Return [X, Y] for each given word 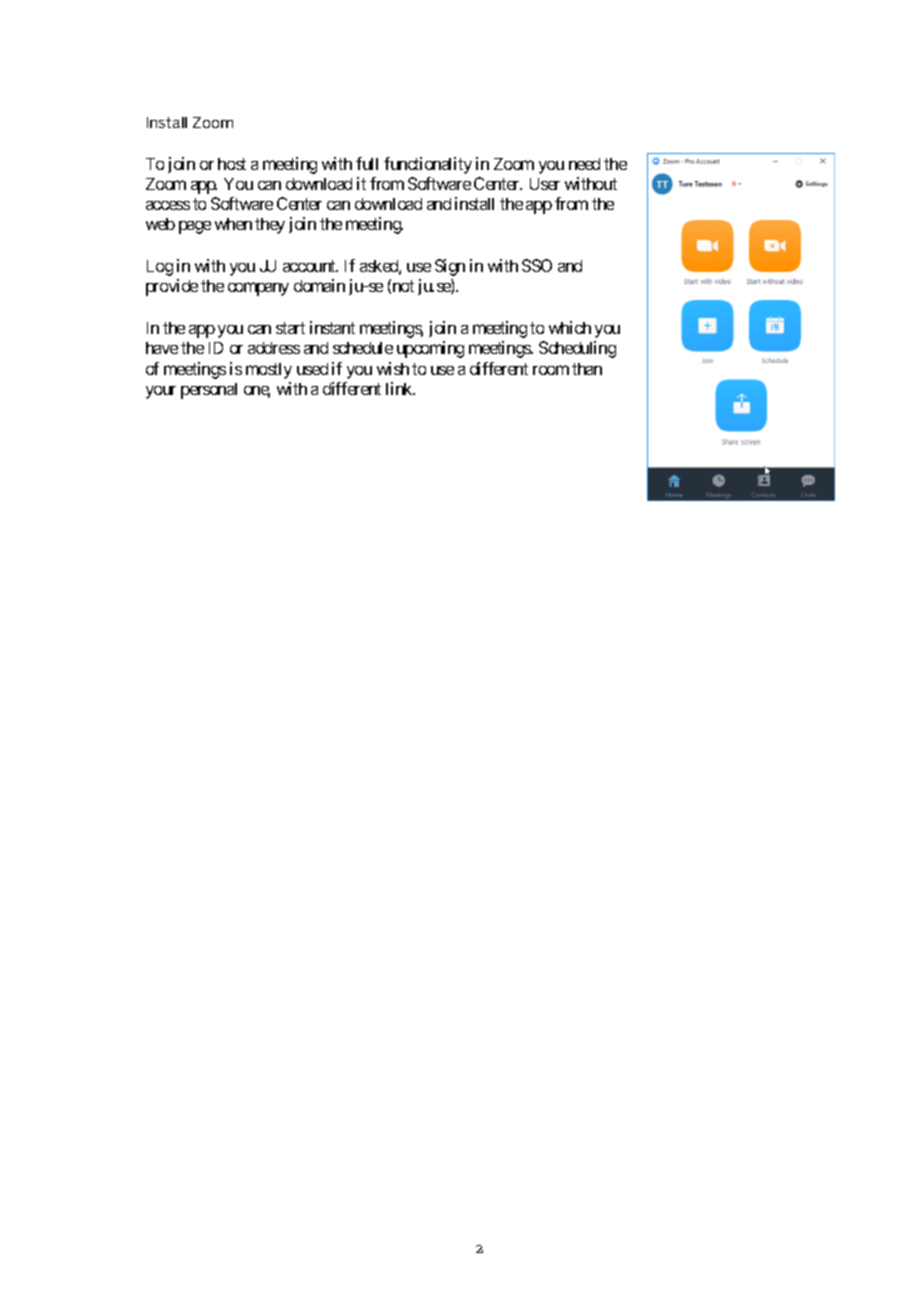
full [367, 163]
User [545, 184]
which [570, 327]
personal [209, 391]
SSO [537, 265]
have [162, 348]
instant [332, 327]
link [400, 388]
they [270, 226]
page [195, 227]
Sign [450, 267]
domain [319, 285]
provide [172, 287]
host [232, 164]
